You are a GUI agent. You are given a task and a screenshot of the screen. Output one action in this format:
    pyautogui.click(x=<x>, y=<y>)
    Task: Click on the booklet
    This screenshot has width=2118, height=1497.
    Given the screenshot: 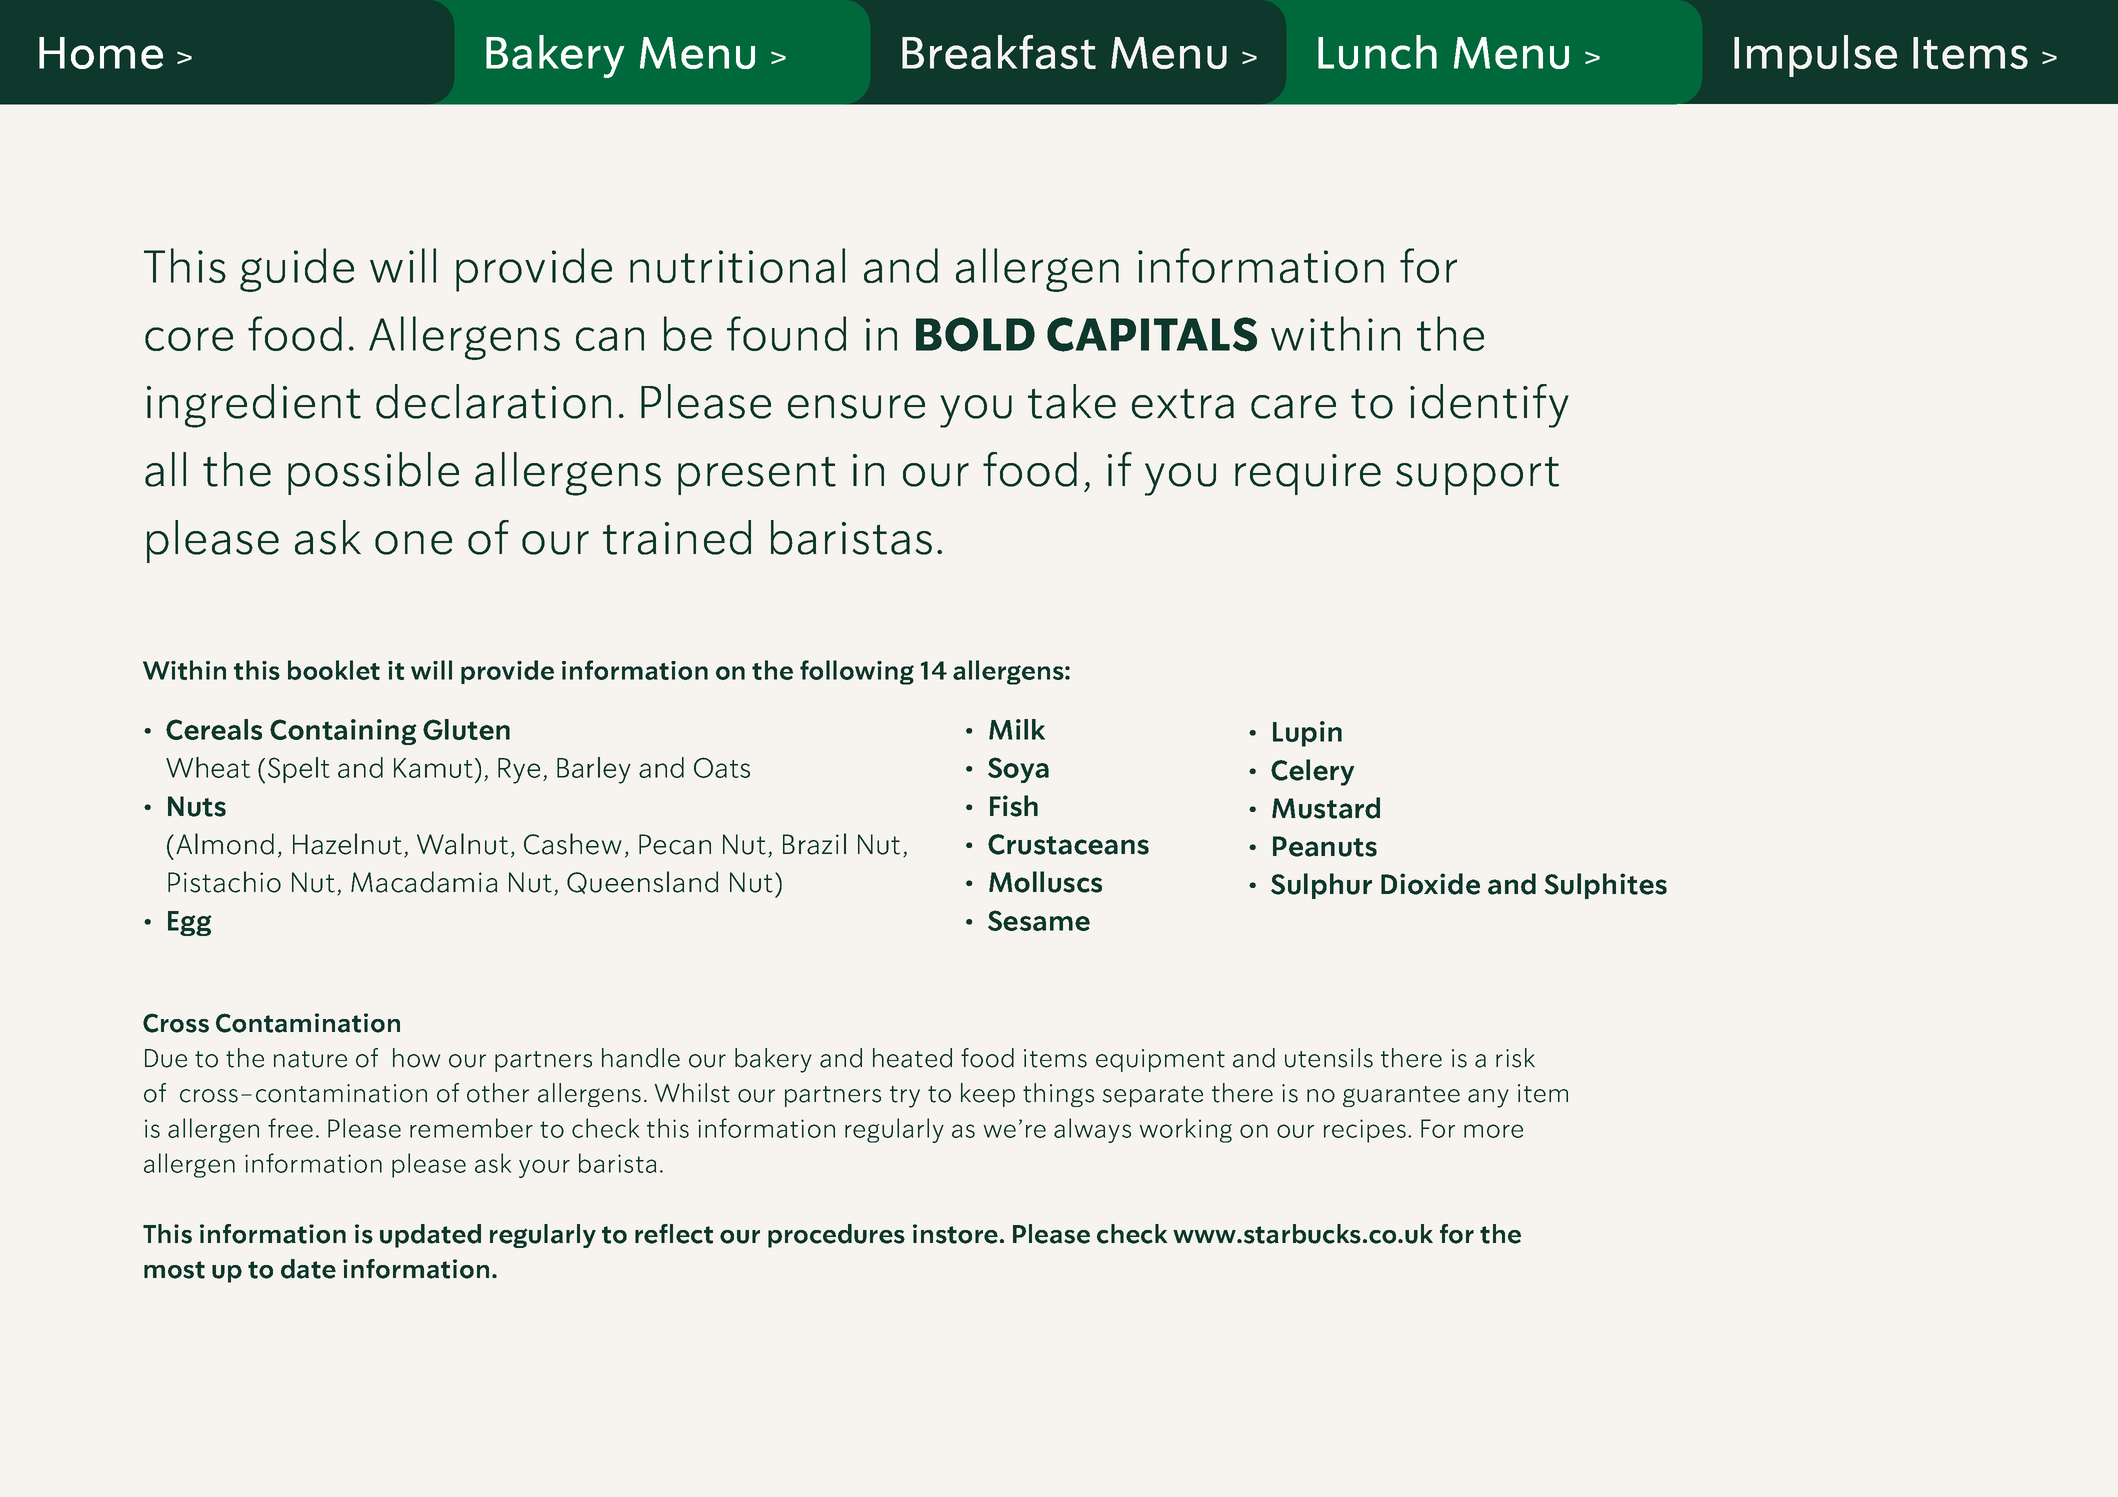 What is the action you would take?
    pyautogui.click(x=334, y=670)
